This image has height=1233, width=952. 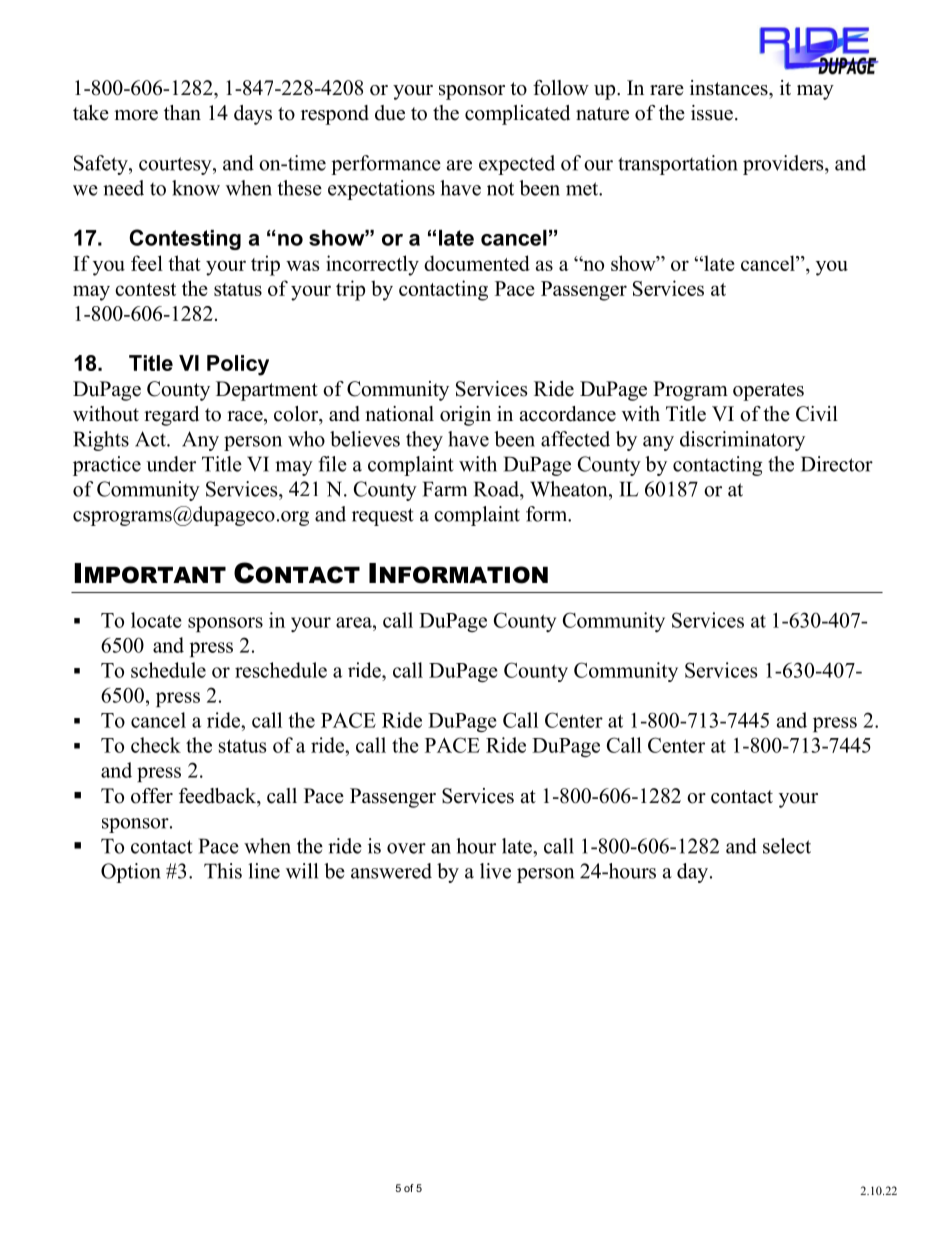 What do you see at coordinates (383, 517) in the image?
I see `request` at bounding box center [383, 517].
